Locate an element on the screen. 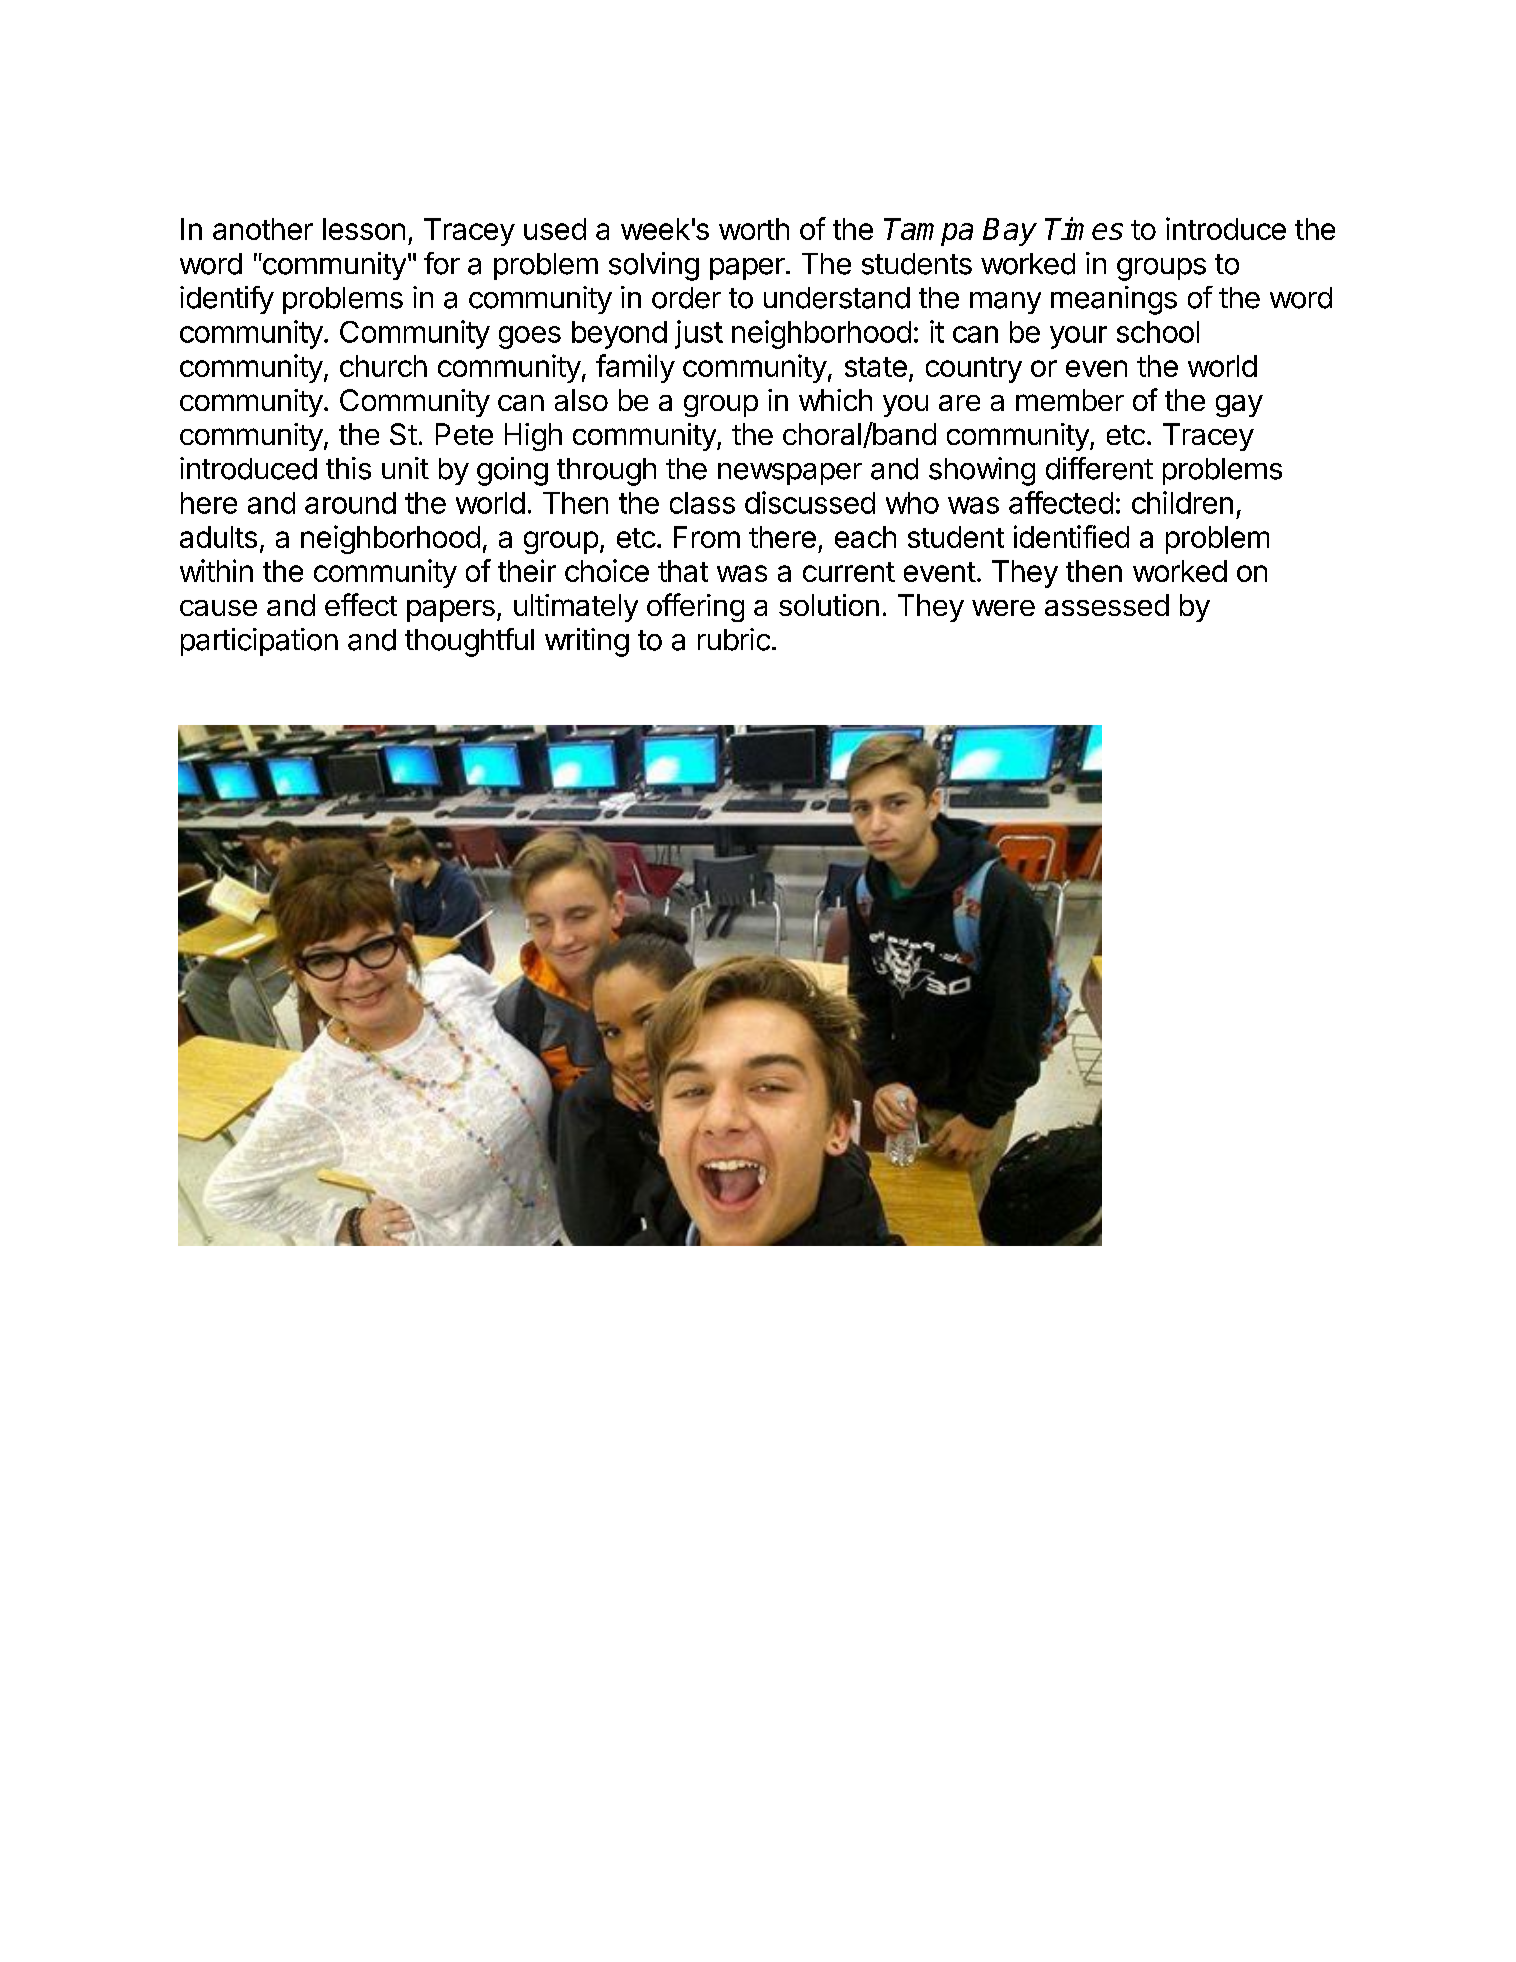 Image resolution: width=1516 pixels, height=1962 pixels. Pete is located at coordinates (464, 434).
